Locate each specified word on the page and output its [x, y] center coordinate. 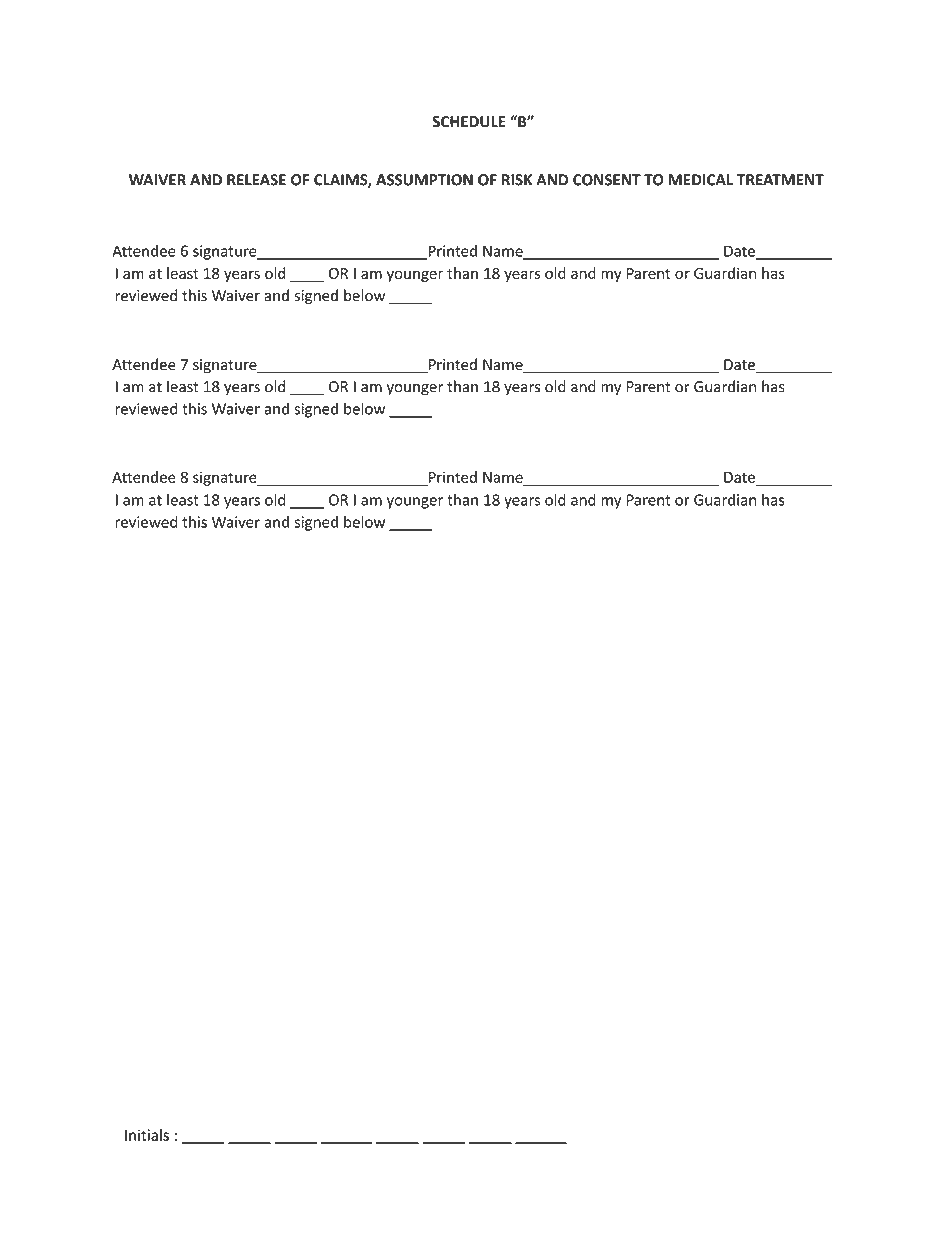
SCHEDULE [469, 122]
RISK [517, 180]
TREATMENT [780, 180]
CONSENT [607, 180]
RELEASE [256, 180]
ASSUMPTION [424, 180]
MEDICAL [701, 180]
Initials [147, 1135]
